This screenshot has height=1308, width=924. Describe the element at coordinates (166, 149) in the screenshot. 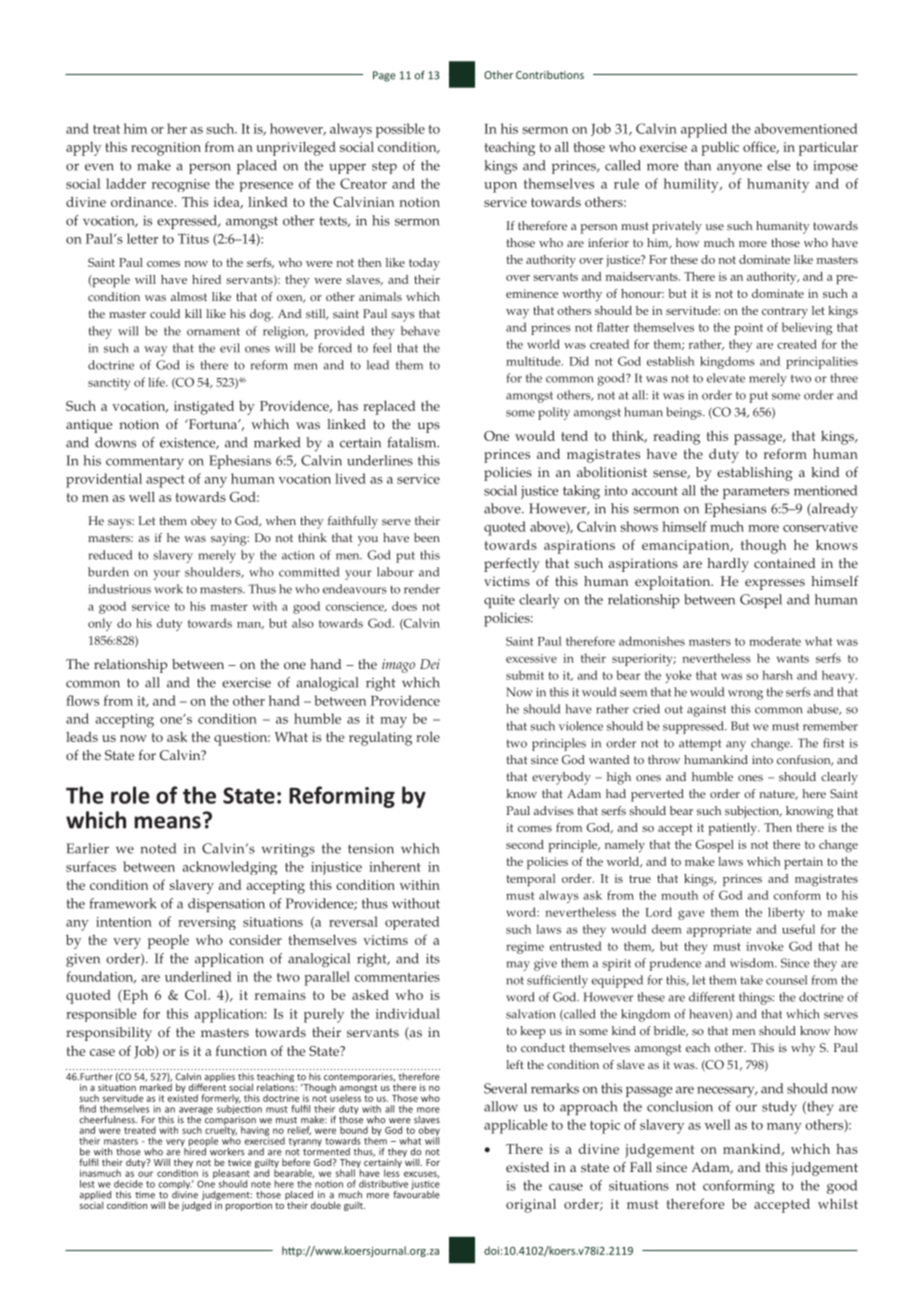

I see `recognition` at that location.
